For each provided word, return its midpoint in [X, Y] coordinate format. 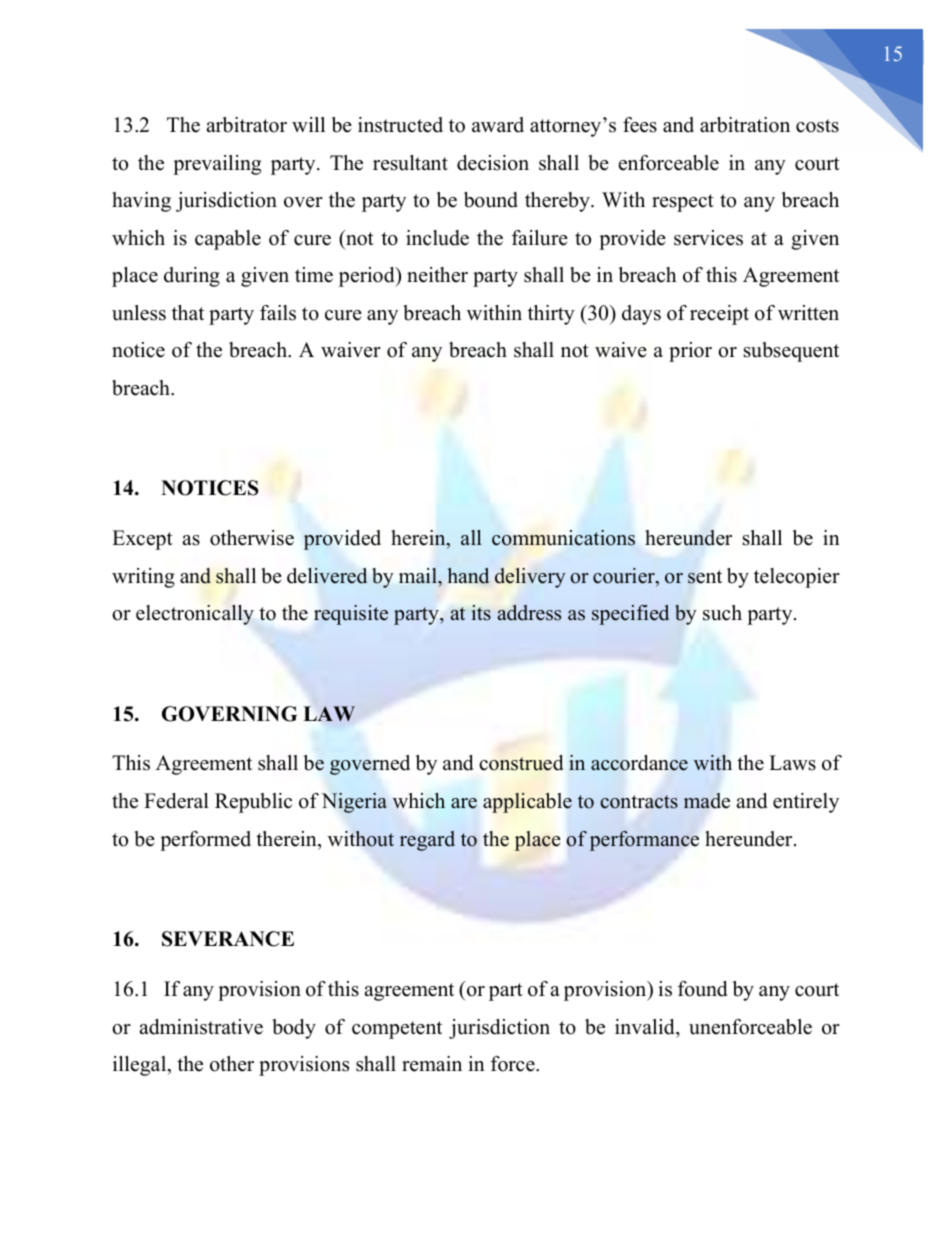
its [481, 613]
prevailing [217, 165]
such [722, 613]
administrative [201, 1027]
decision [493, 163]
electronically [195, 615]
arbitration [745, 125]
